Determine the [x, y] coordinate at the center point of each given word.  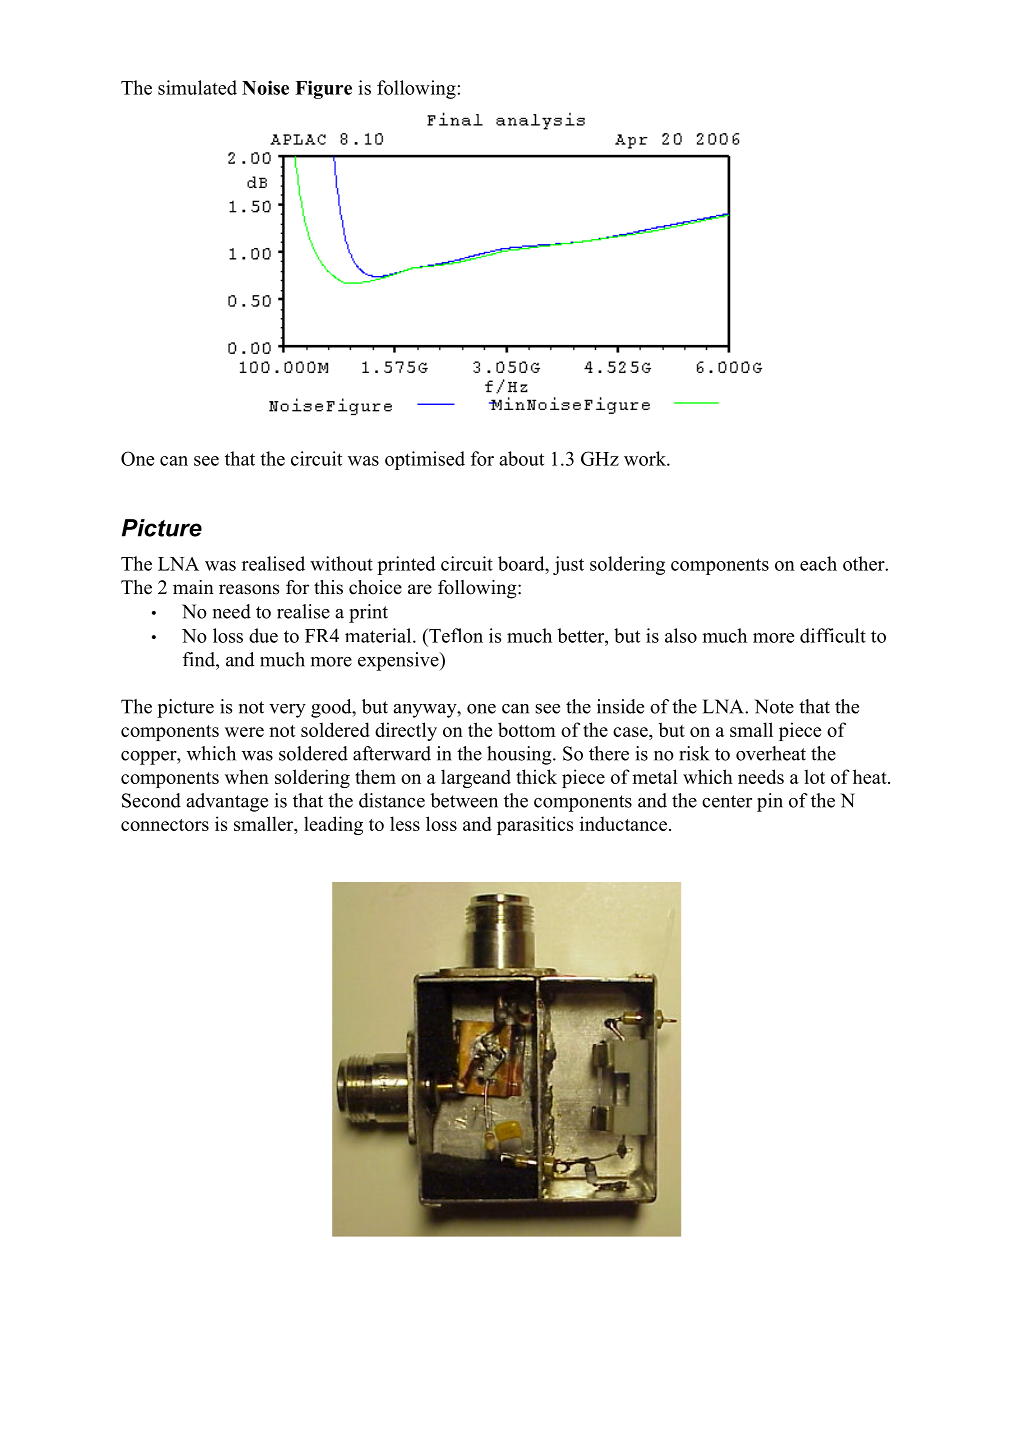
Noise [265, 87]
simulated [197, 87]
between [464, 800]
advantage [227, 802]
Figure [323, 89]
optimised [425, 460]
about [521, 458]
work [646, 458]
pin [770, 802]
